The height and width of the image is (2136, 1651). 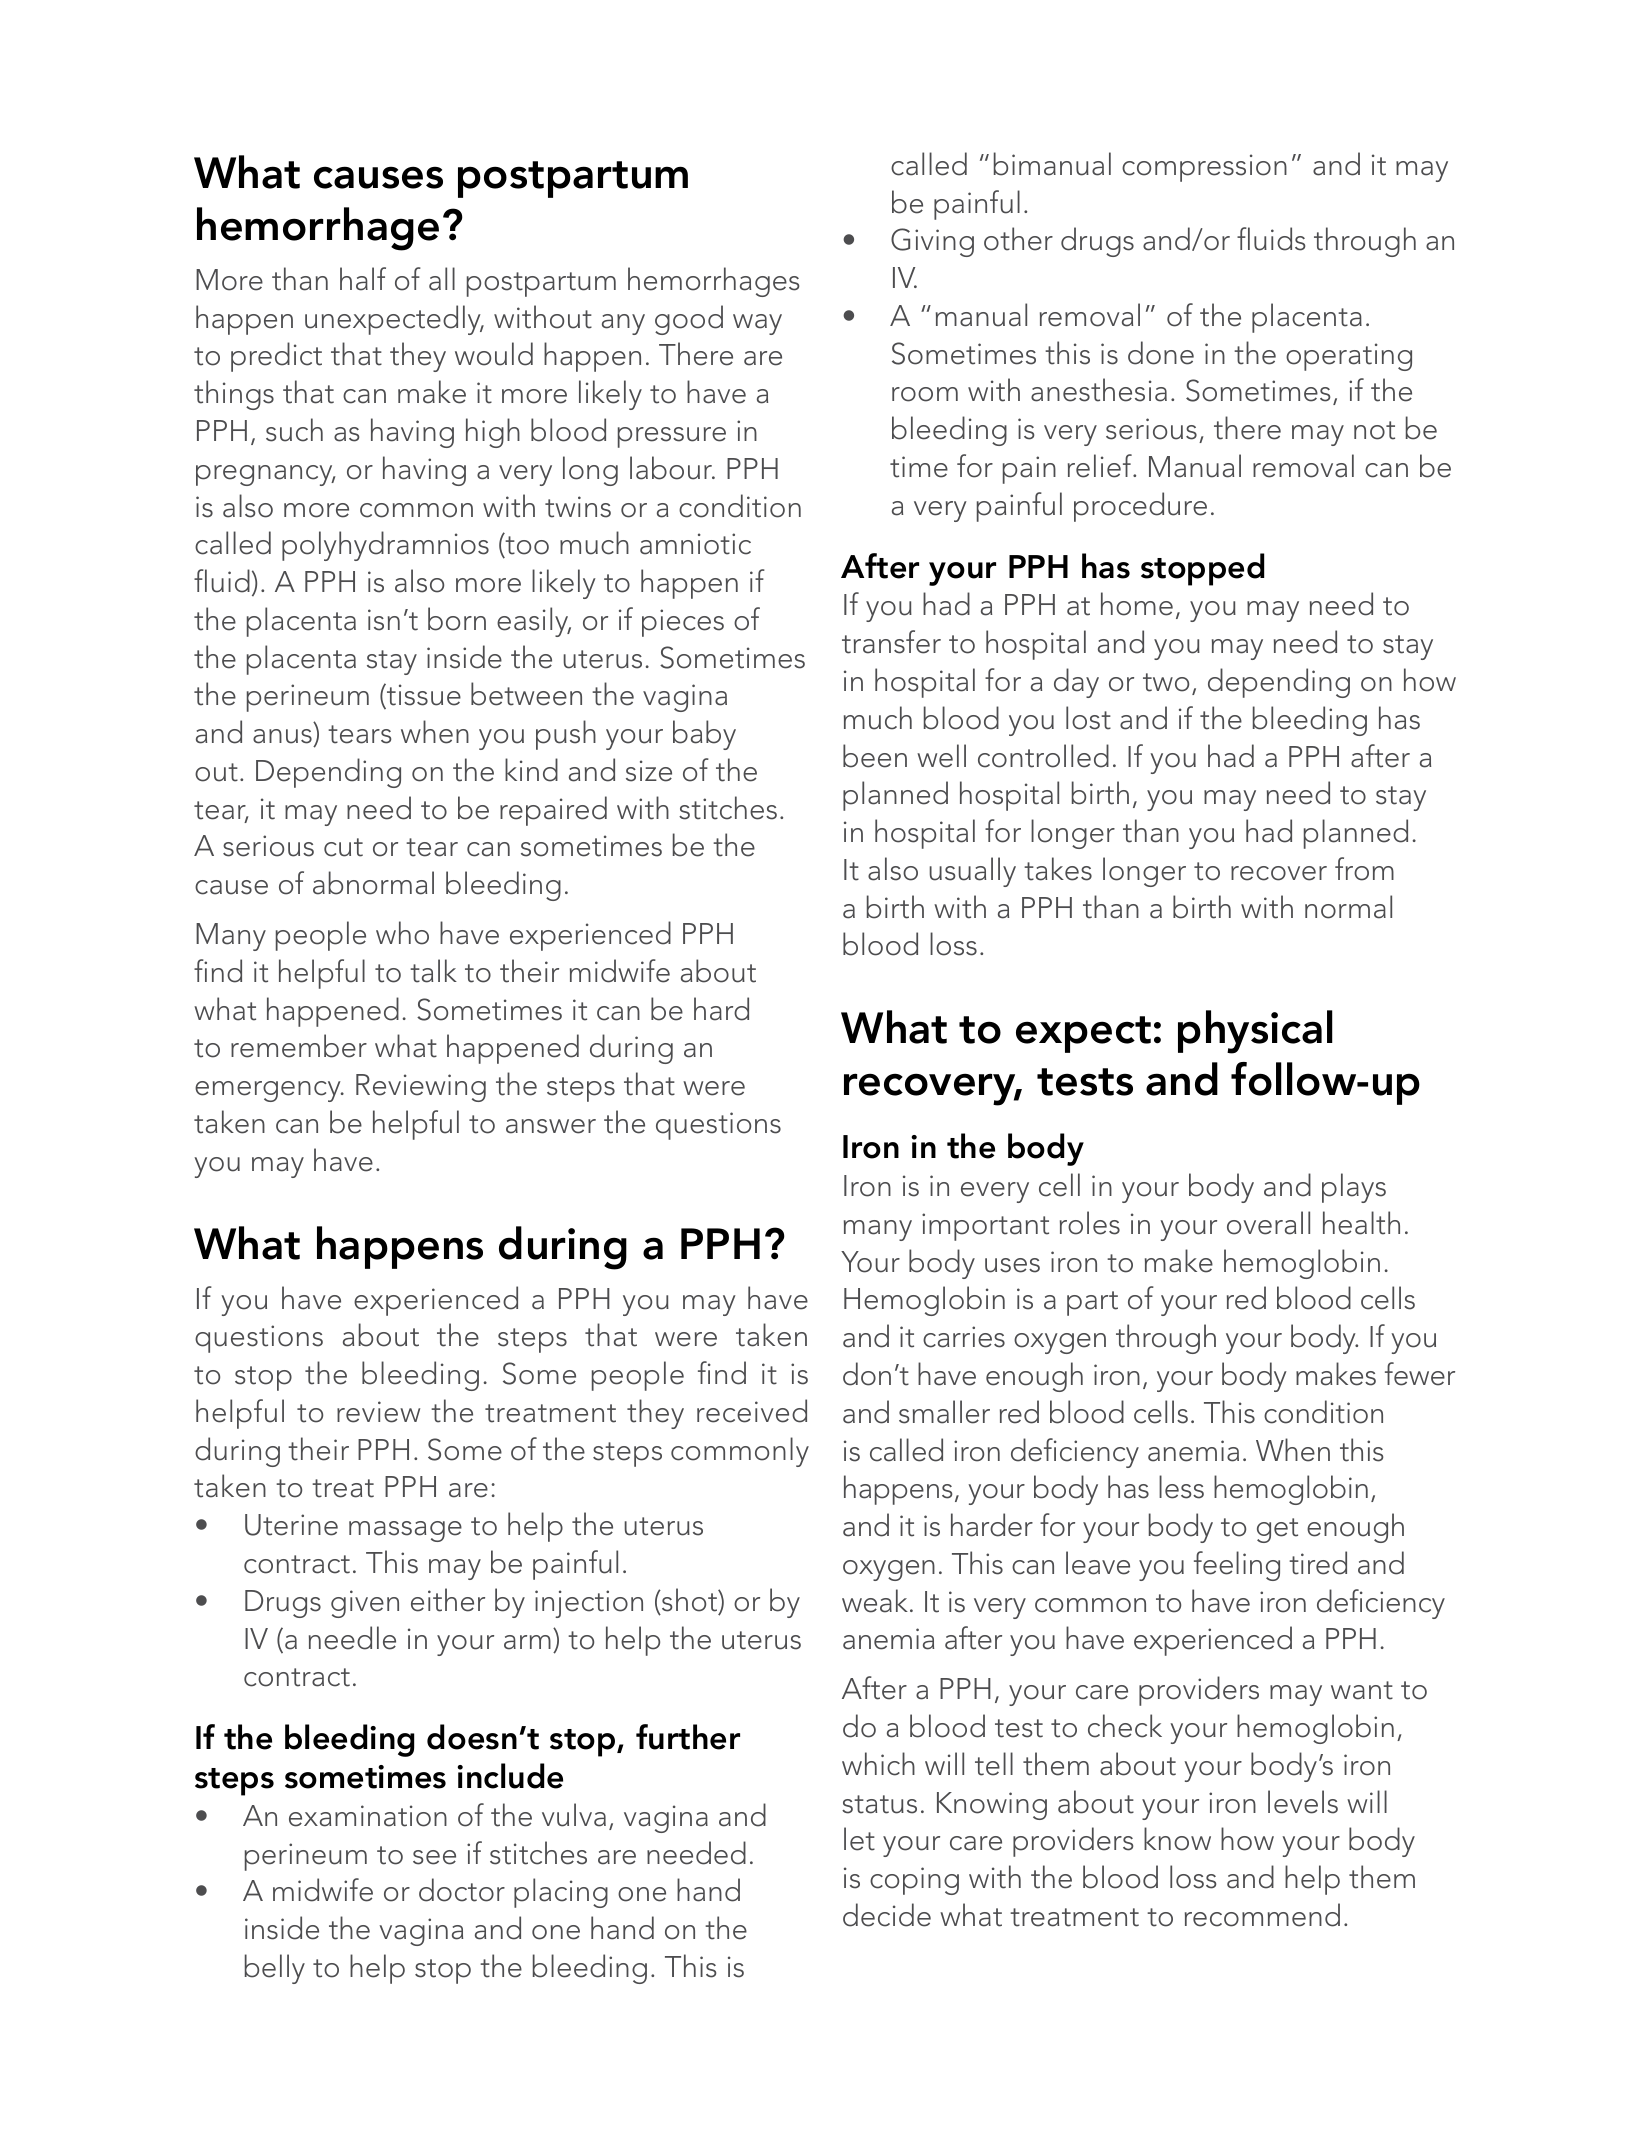 What do you see at coordinates (405, 1531) in the image?
I see `massage` at bounding box center [405, 1531].
